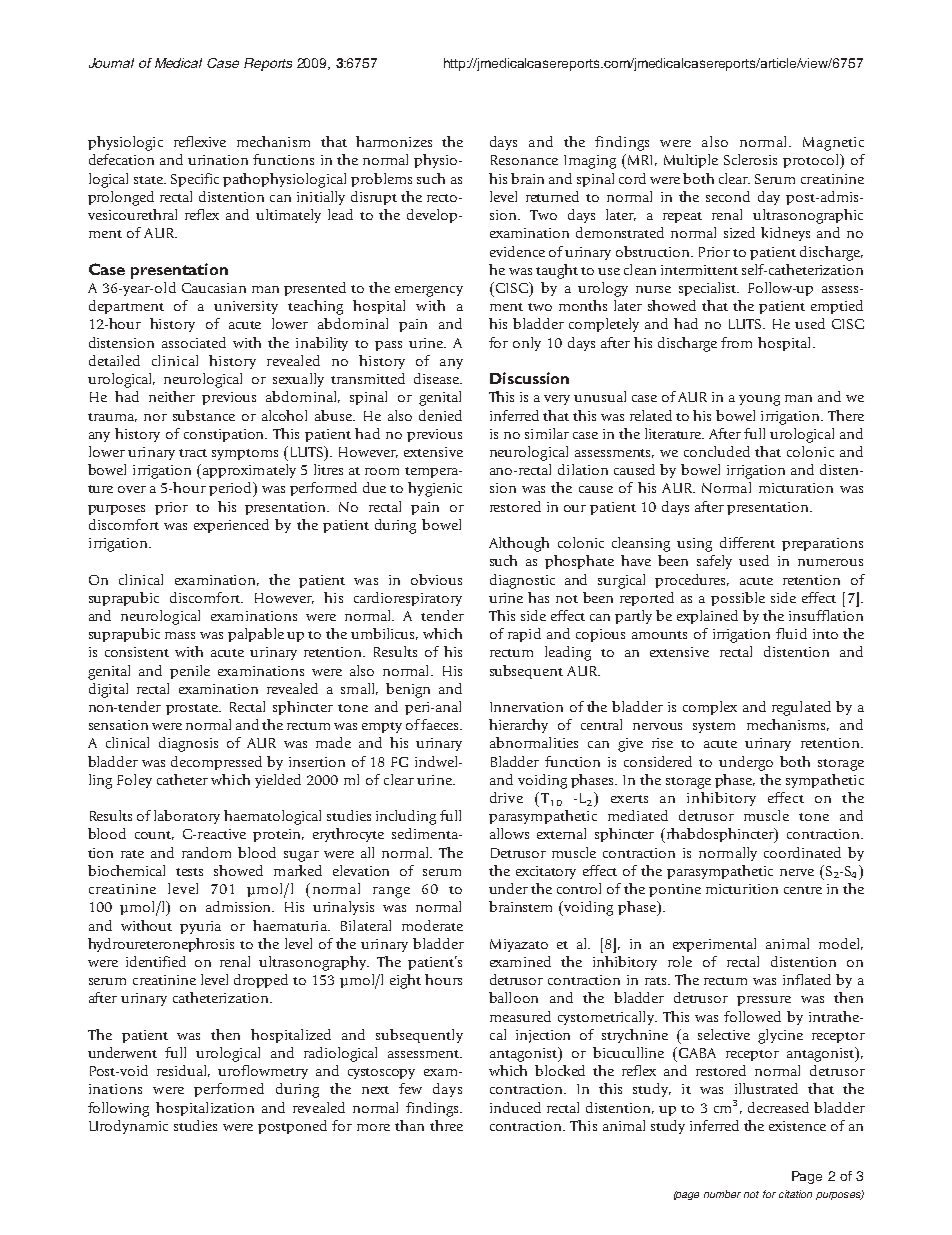 Image resolution: width=952 pixels, height=1235 pixels. I want to click on residual, so click(183, 1071).
